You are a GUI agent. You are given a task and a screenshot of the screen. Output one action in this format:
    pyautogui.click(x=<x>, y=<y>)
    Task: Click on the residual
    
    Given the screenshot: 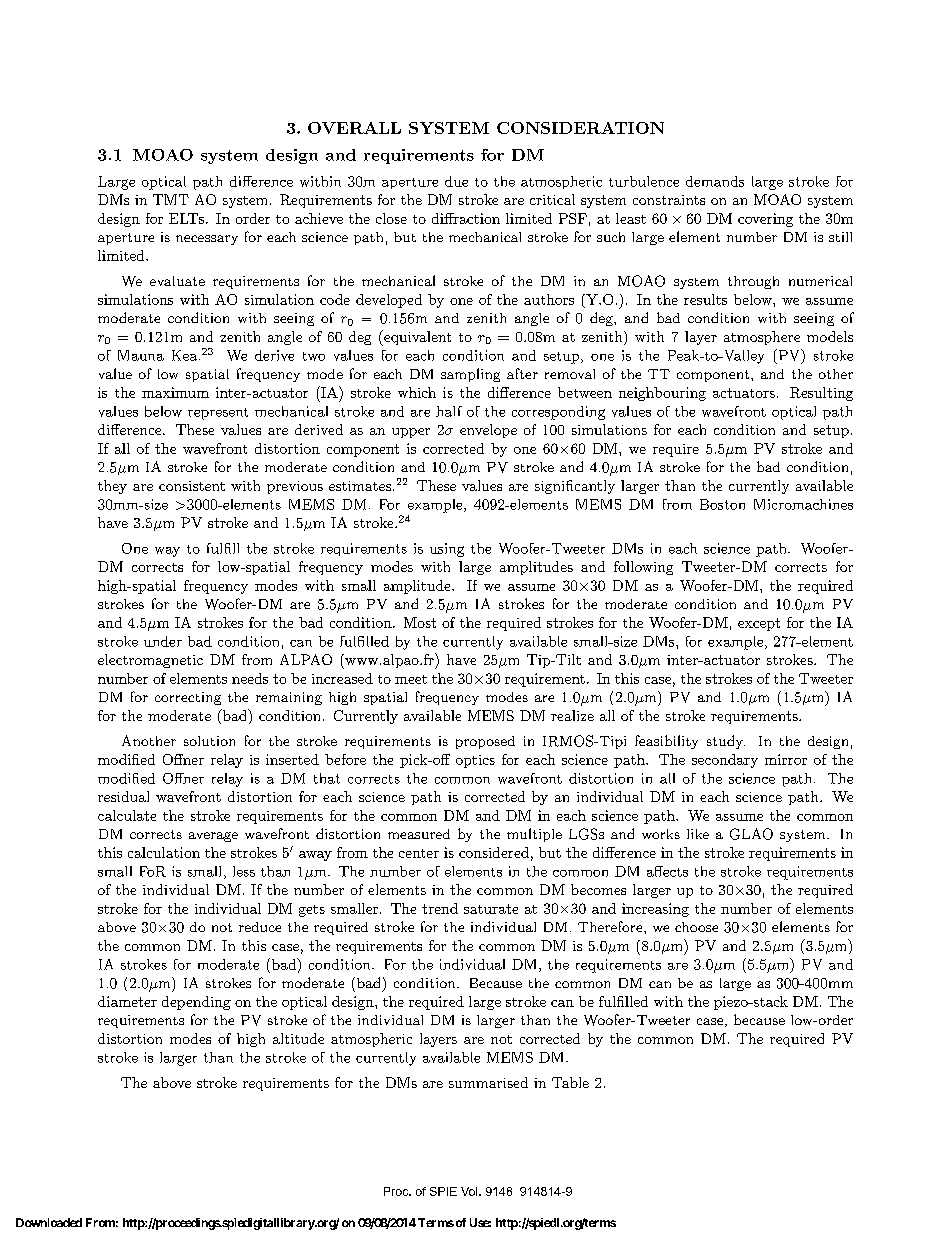 What is the action you would take?
    pyautogui.click(x=123, y=796)
